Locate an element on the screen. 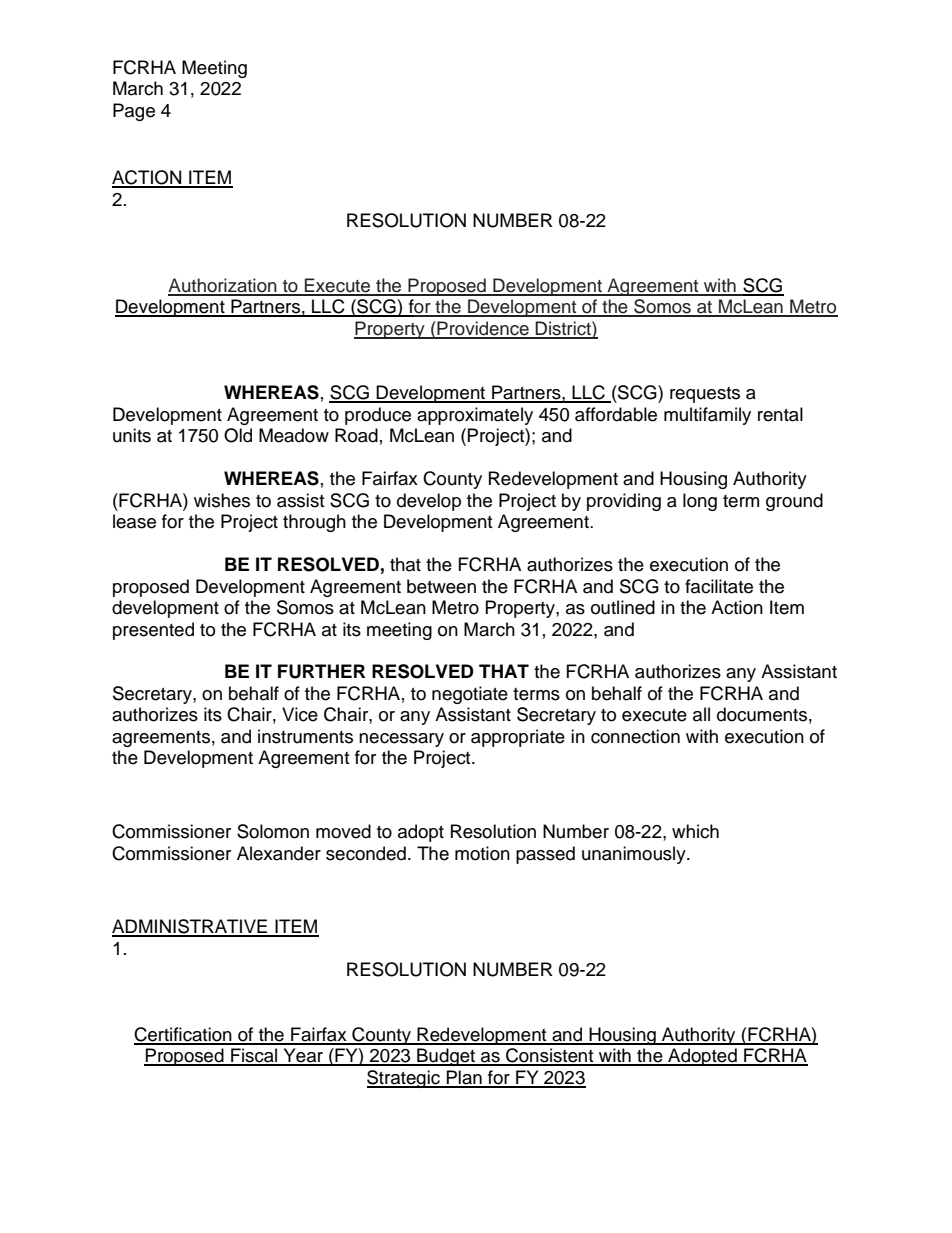 The image size is (952, 1233). Certification is located at coordinates (184, 1035).
